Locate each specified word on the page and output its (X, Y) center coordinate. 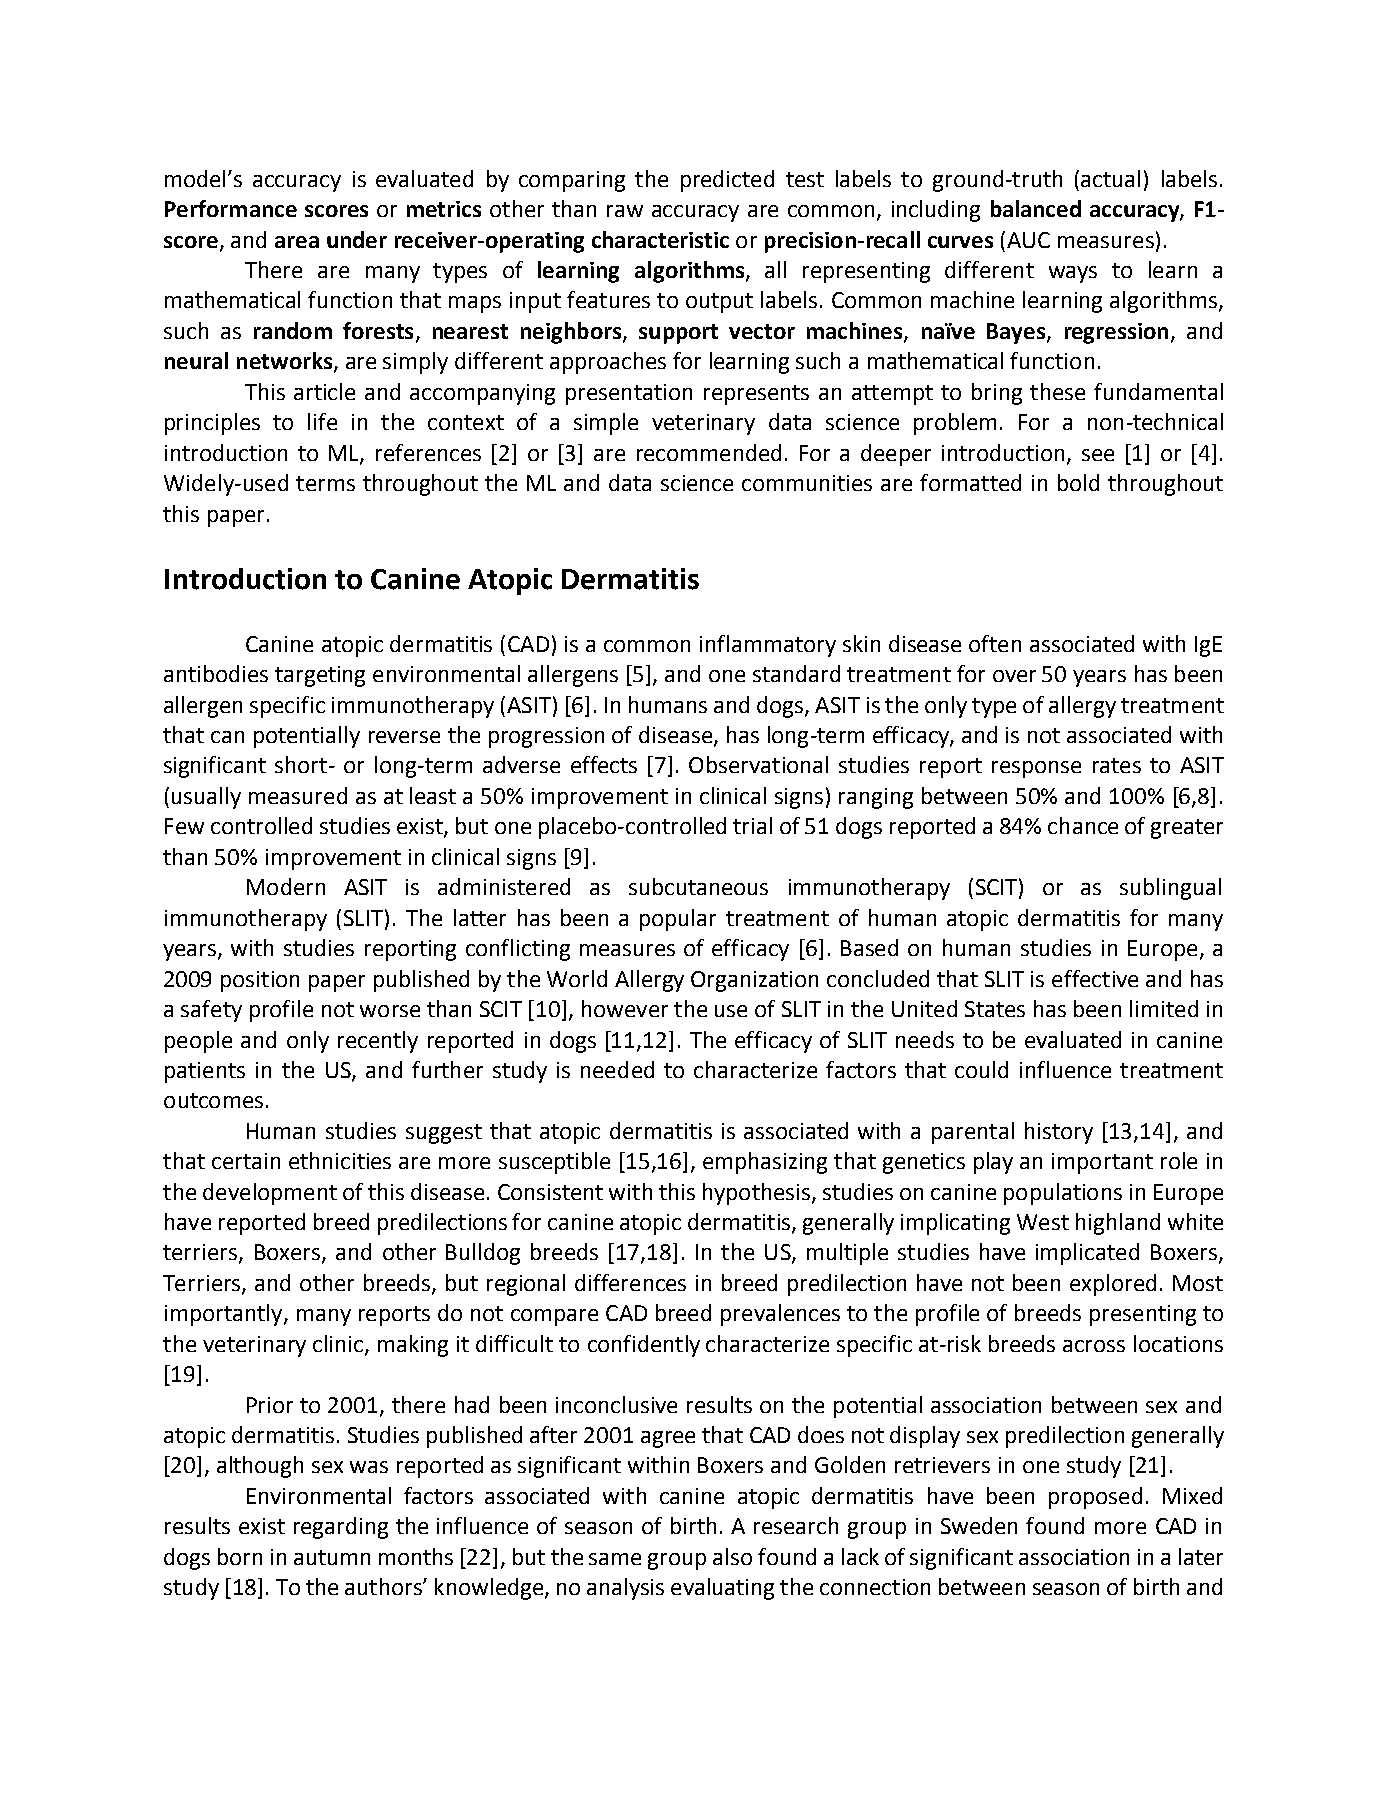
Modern (286, 886)
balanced (1036, 208)
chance (1083, 825)
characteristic (660, 239)
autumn (332, 1557)
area (297, 242)
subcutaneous (698, 886)
